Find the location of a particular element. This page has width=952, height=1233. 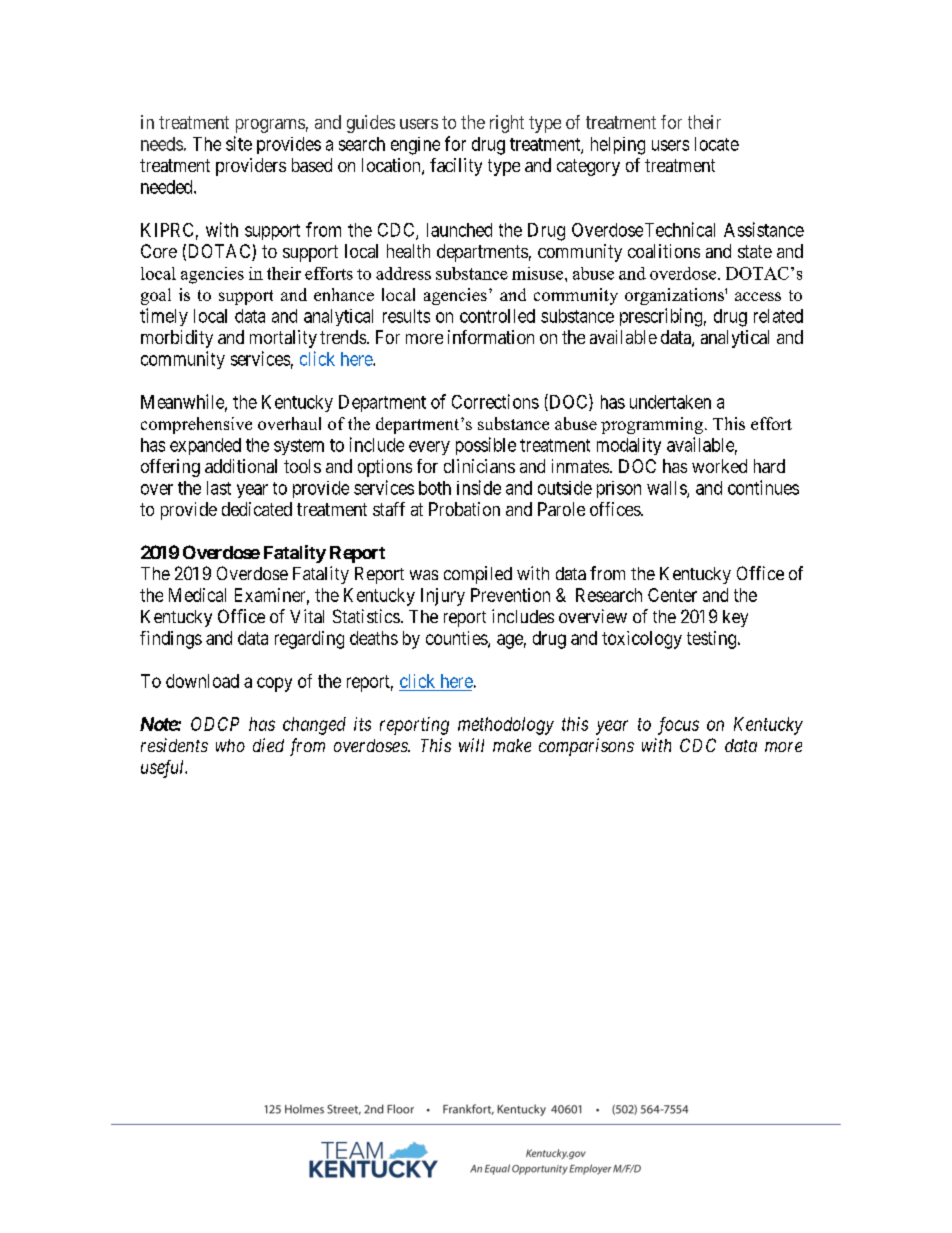

who is located at coordinates (230, 745).
